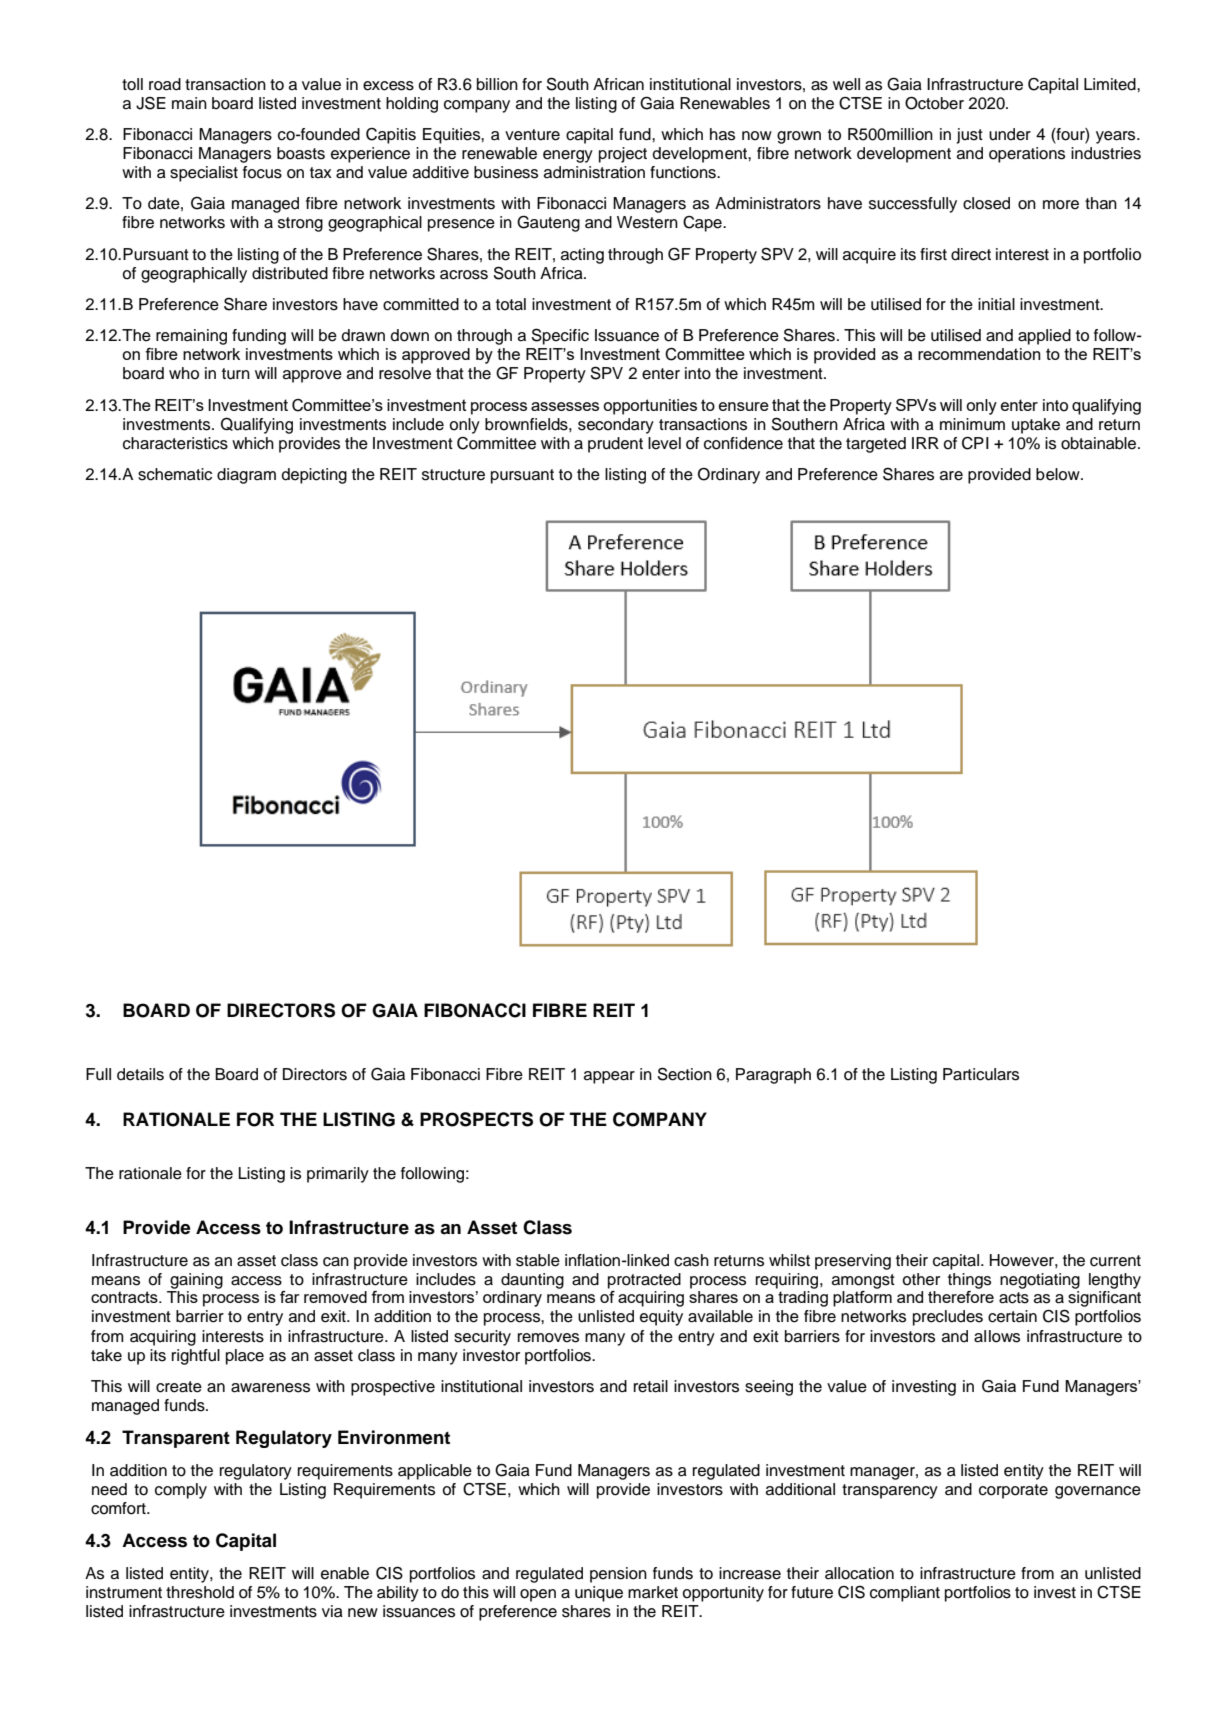  What do you see at coordinates (204, 174) in the document?
I see `specialist` at bounding box center [204, 174].
